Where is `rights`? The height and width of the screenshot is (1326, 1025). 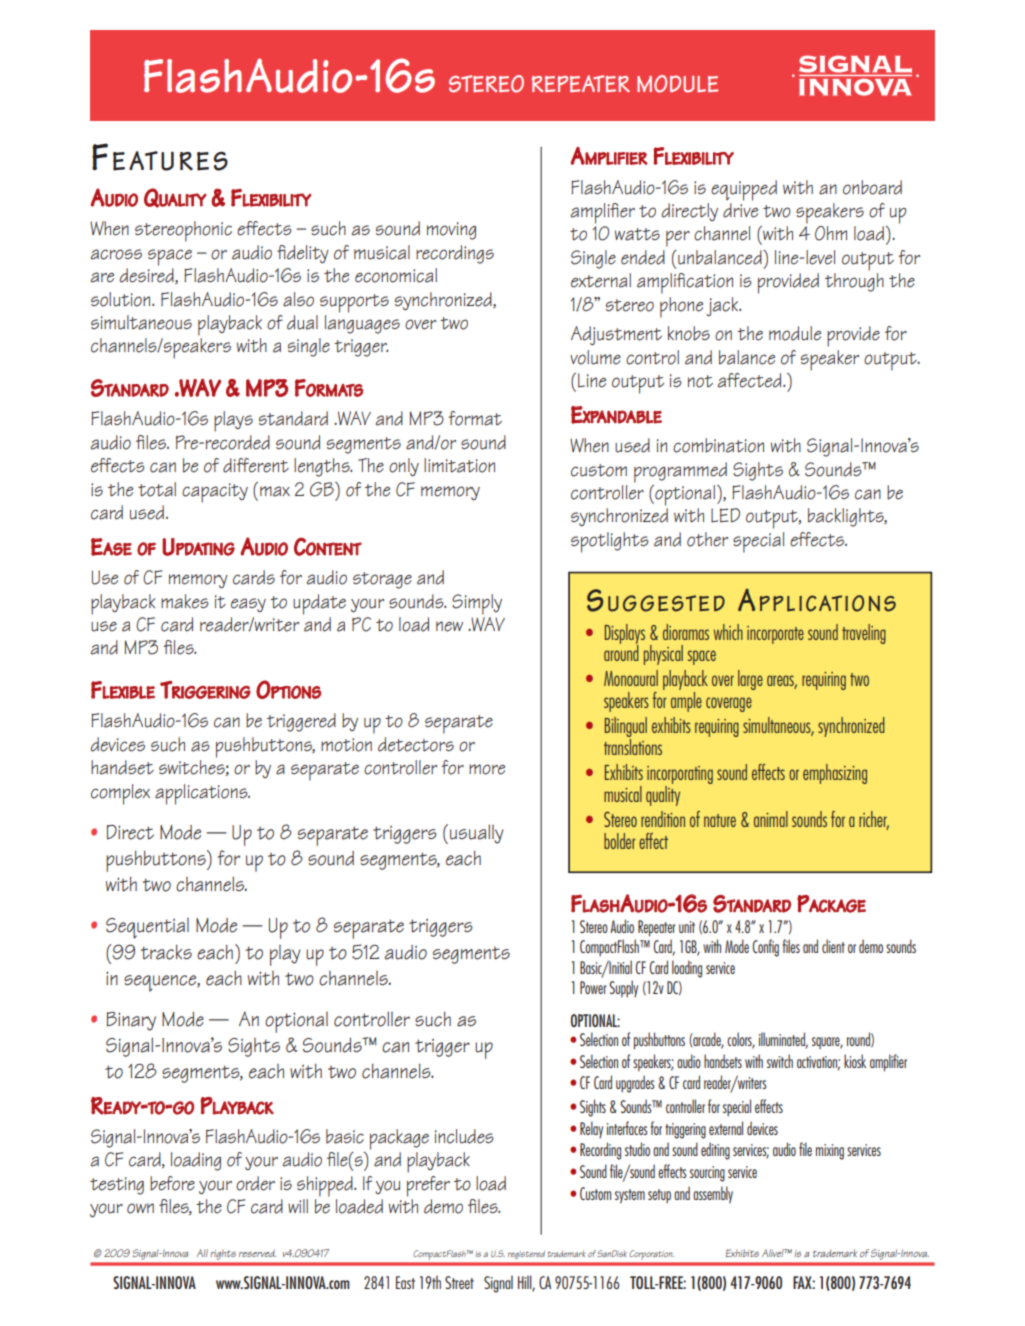
rights is located at coordinates (223, 1255).
